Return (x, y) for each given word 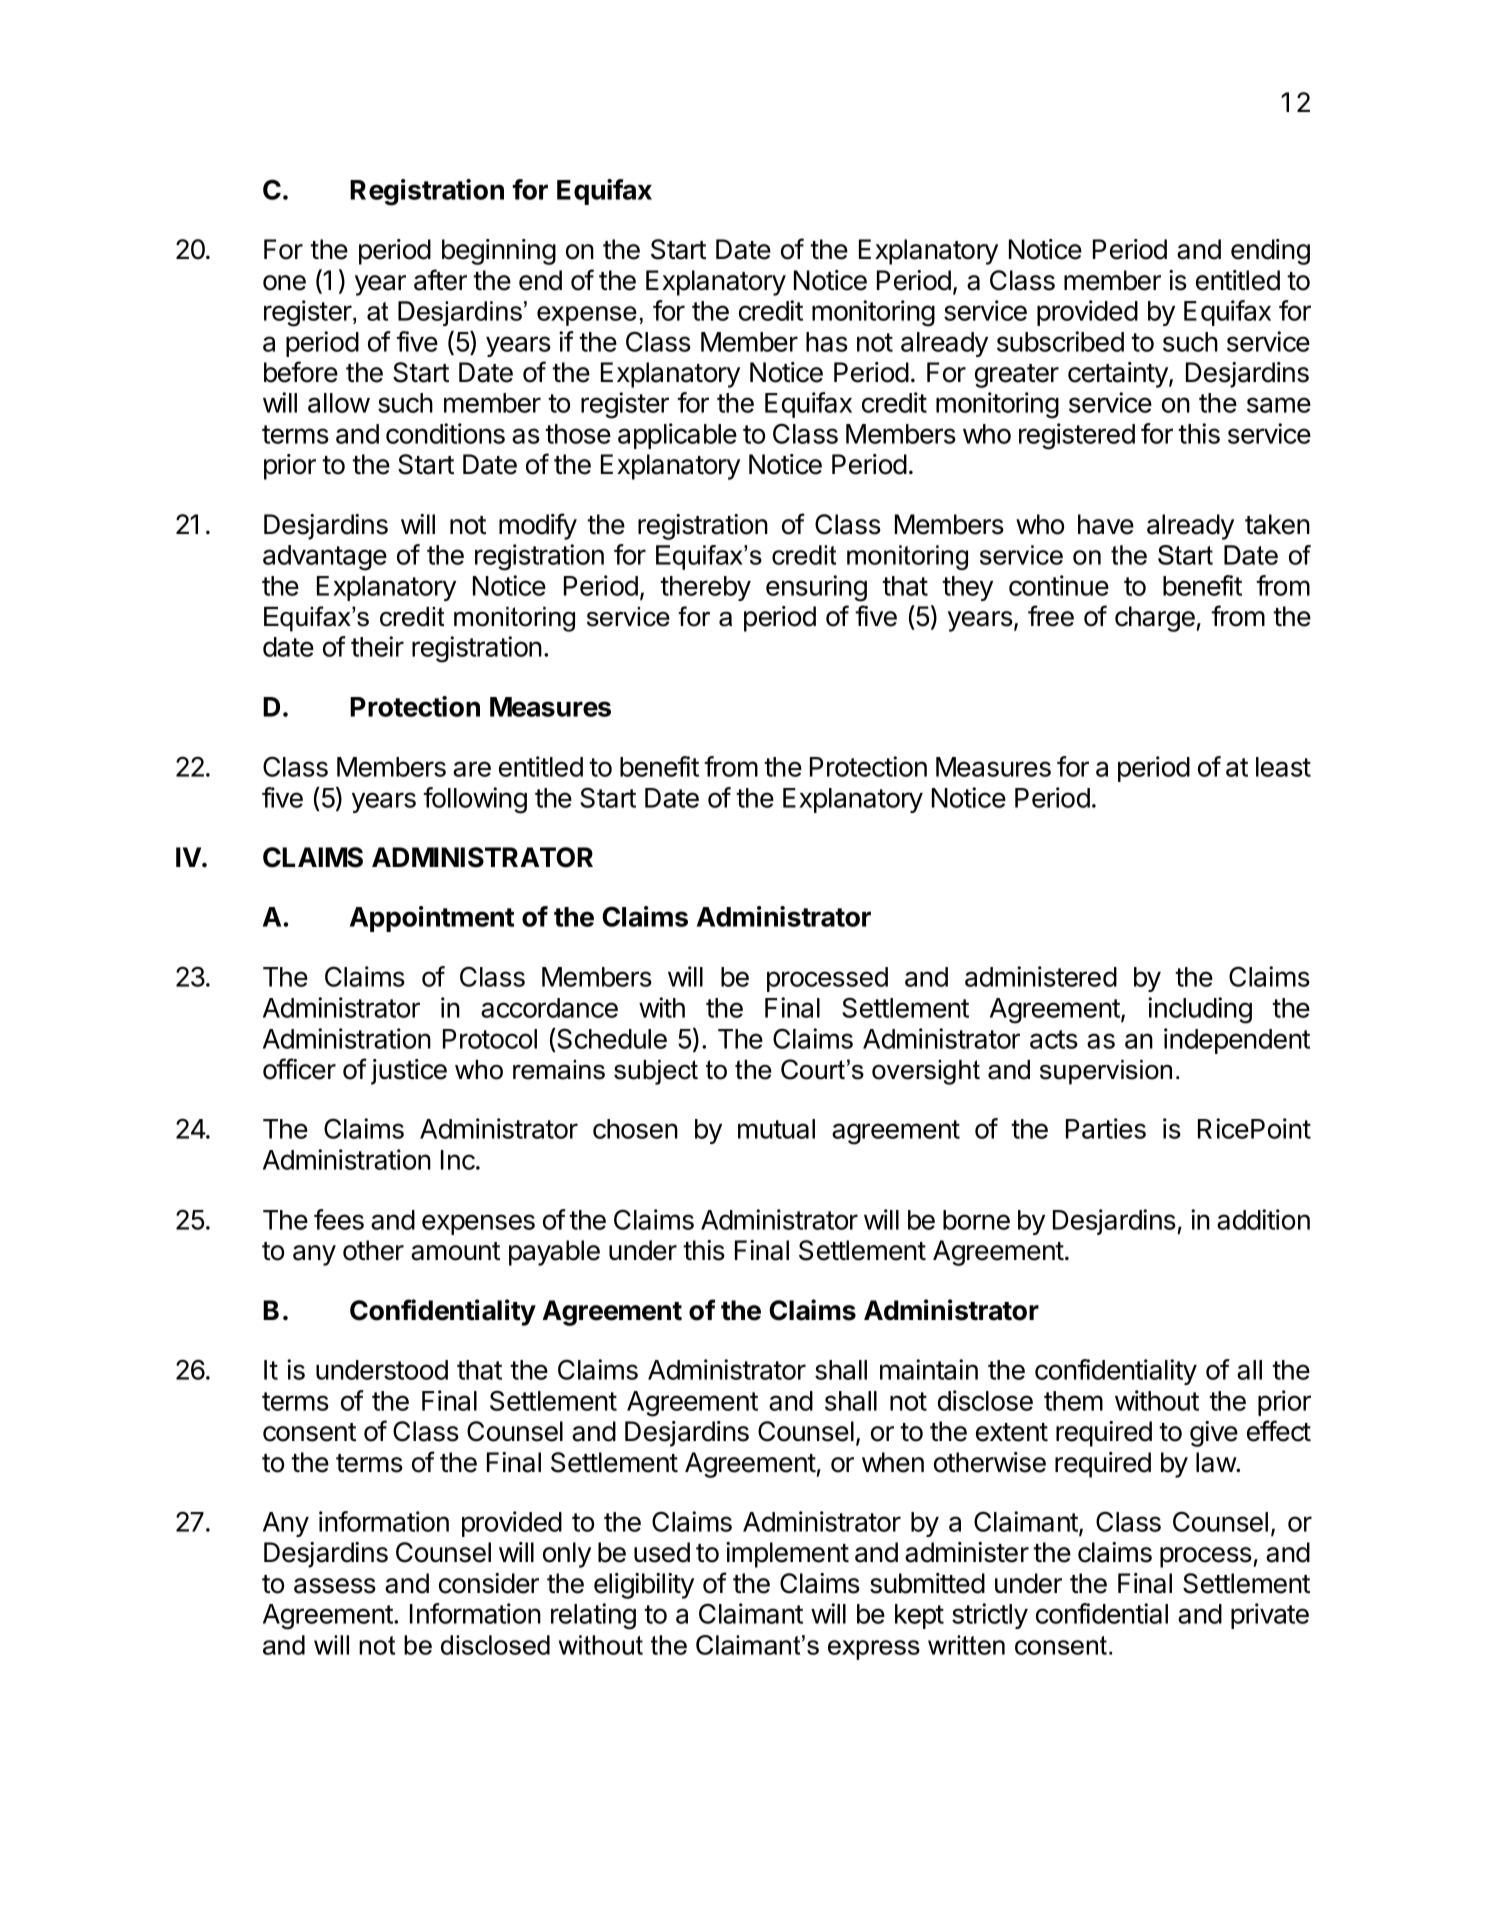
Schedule (611, 1040)
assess (335, 1586)
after (440, 280)
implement (787, 1555)
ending (1270, 252)
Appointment (432, 919)
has (827, 342)
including (1200, 1010)
